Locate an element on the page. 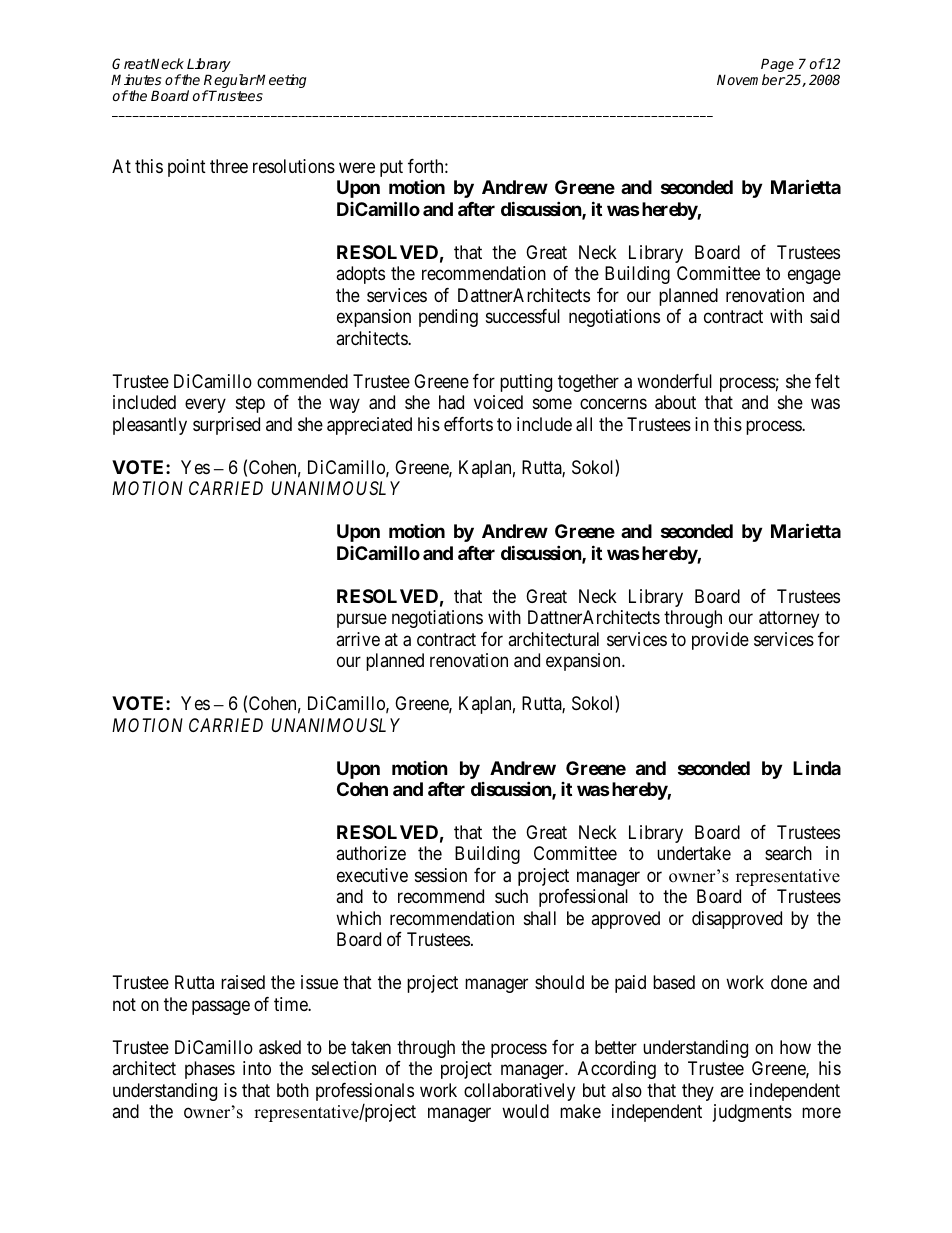 This page has width=952, height=1233. Minutes is located at coordinates (136, 79).
